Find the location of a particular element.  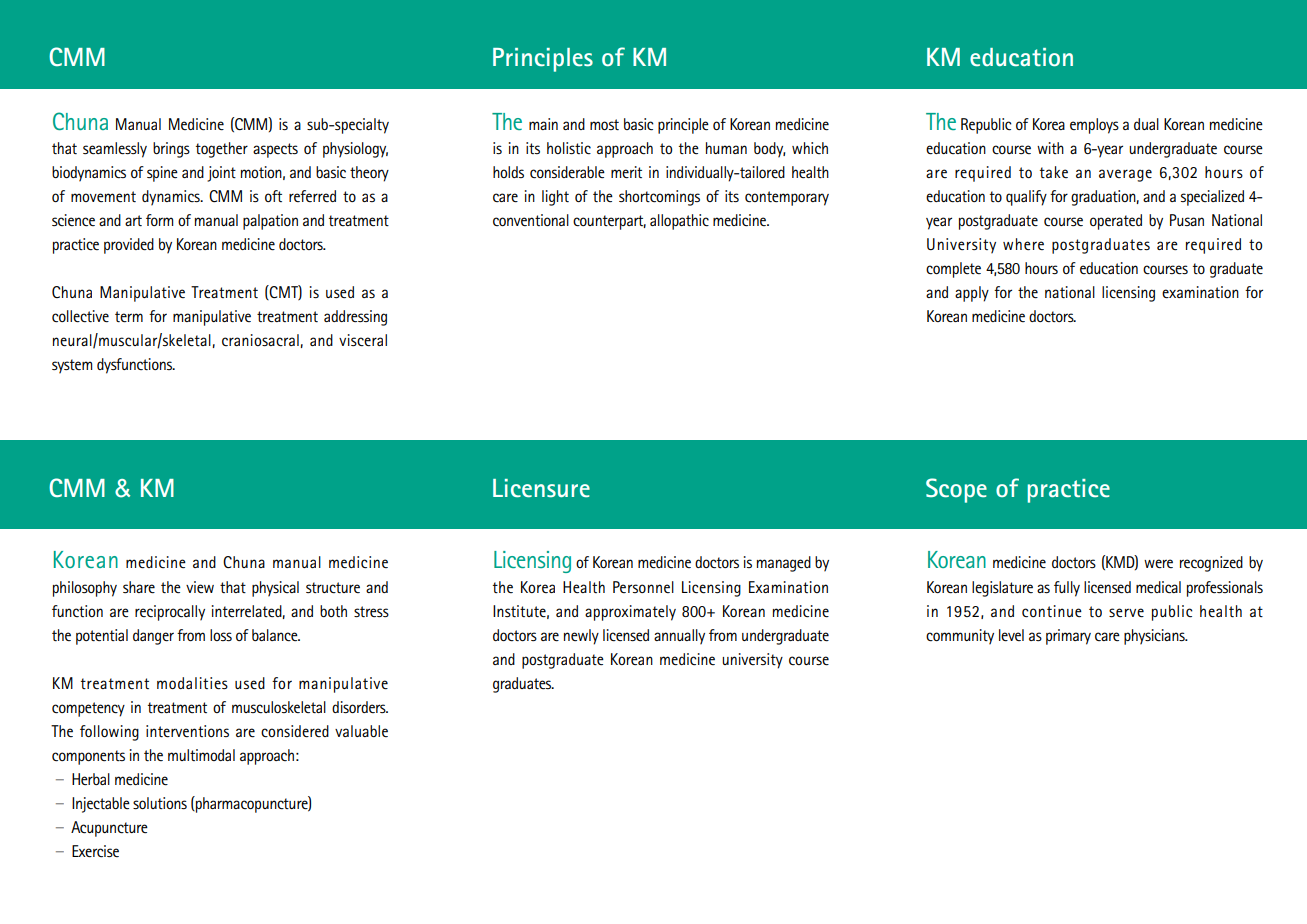

Scope is located at coordinates (956, 490).
